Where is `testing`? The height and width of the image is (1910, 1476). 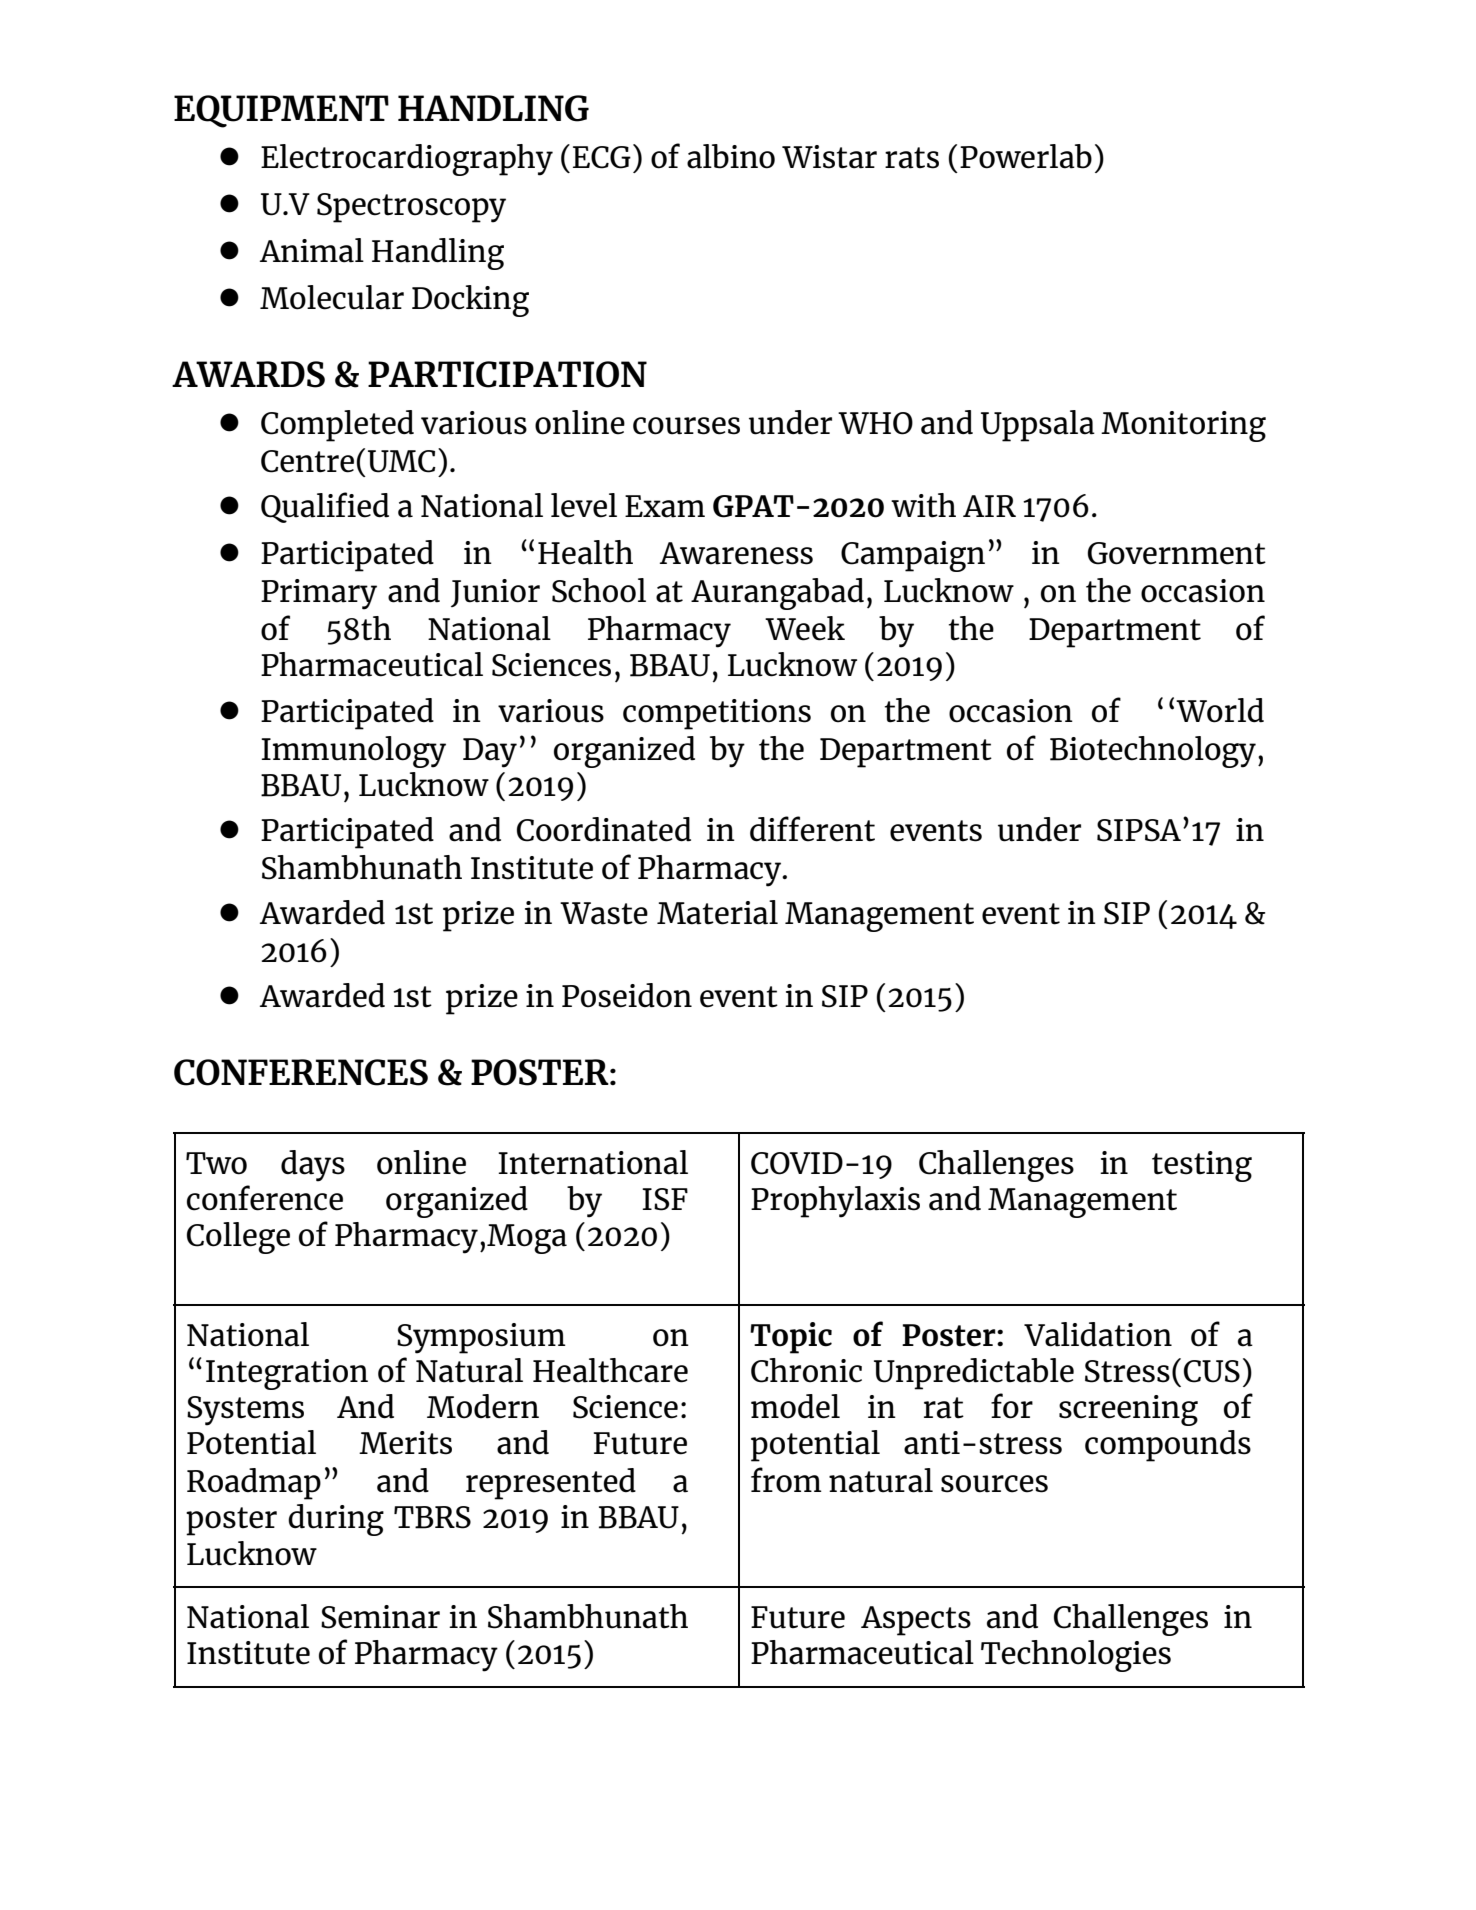 testing is located at coordinates (1202, 1166).
